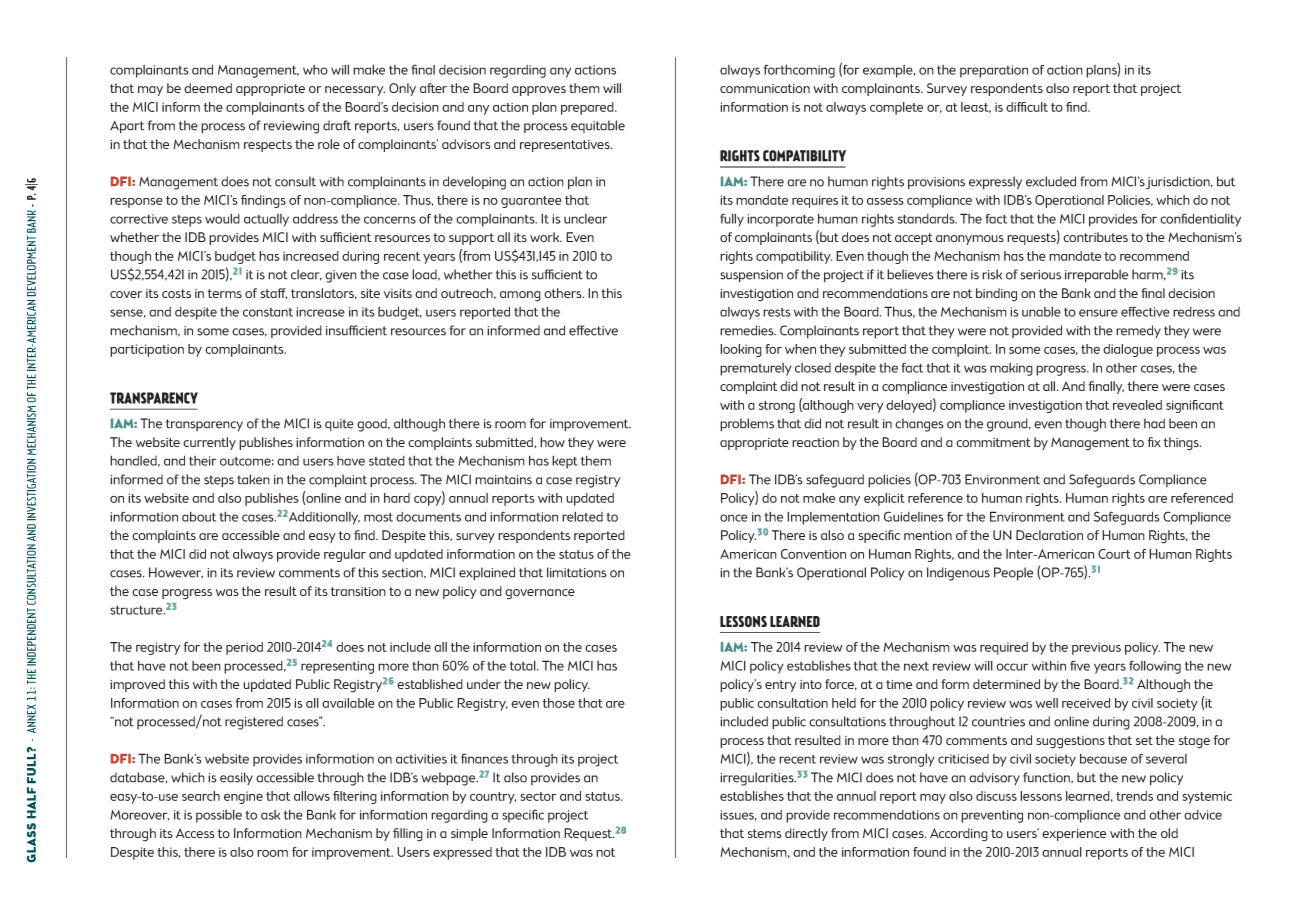 The image size is (1308, 924). Describe the element at coordinates (764, 833) in the document. I see `stems` at that location.
